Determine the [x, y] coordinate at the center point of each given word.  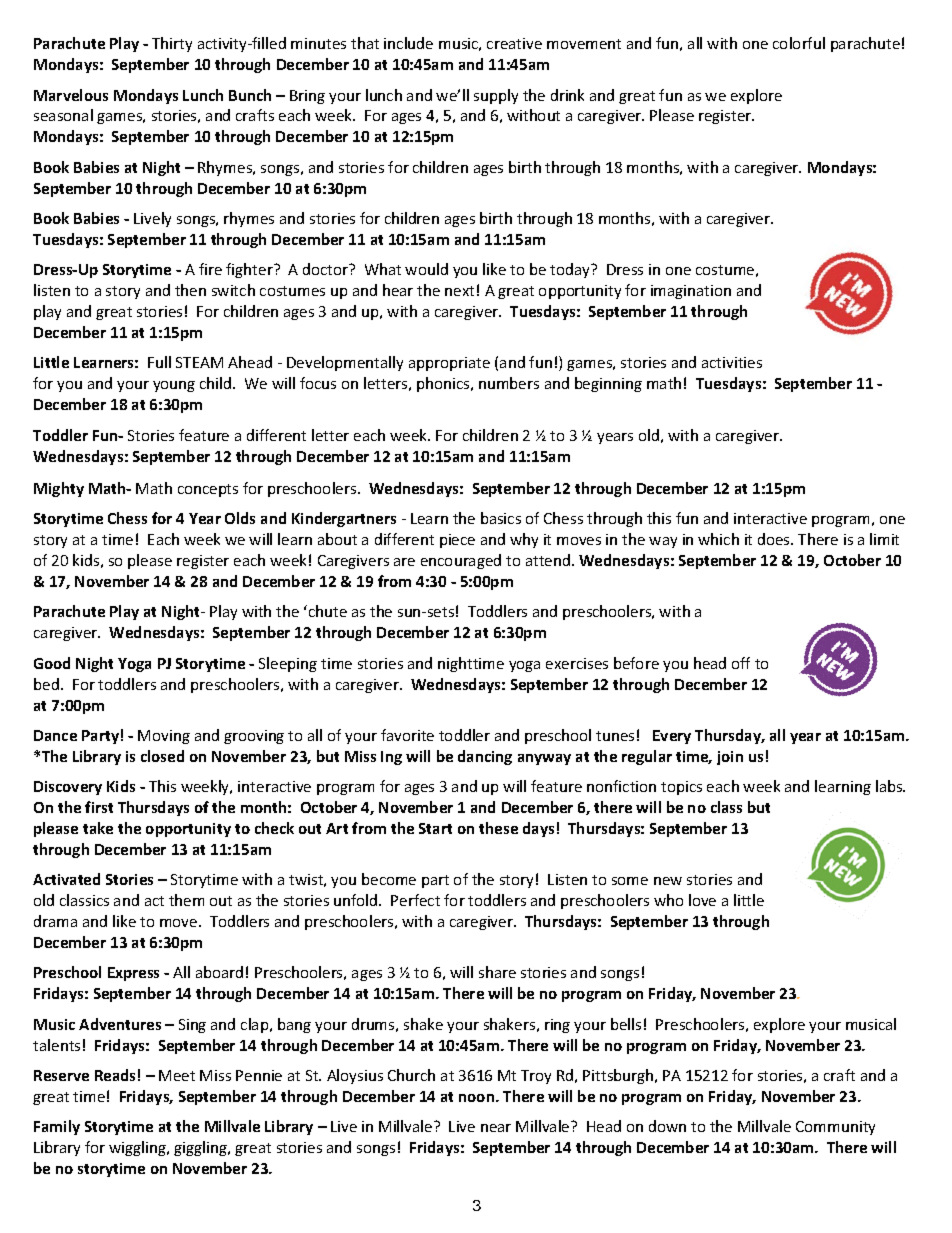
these [498, 828]
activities [732, 362]
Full [159, 362]
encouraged [461, 561]
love [702, 900]
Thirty [172, 44]
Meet [177, 1075]
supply [496, 96]
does [775, 539]
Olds [240, 518]
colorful [799, 43]
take [98, 828]
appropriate [449, 364]
